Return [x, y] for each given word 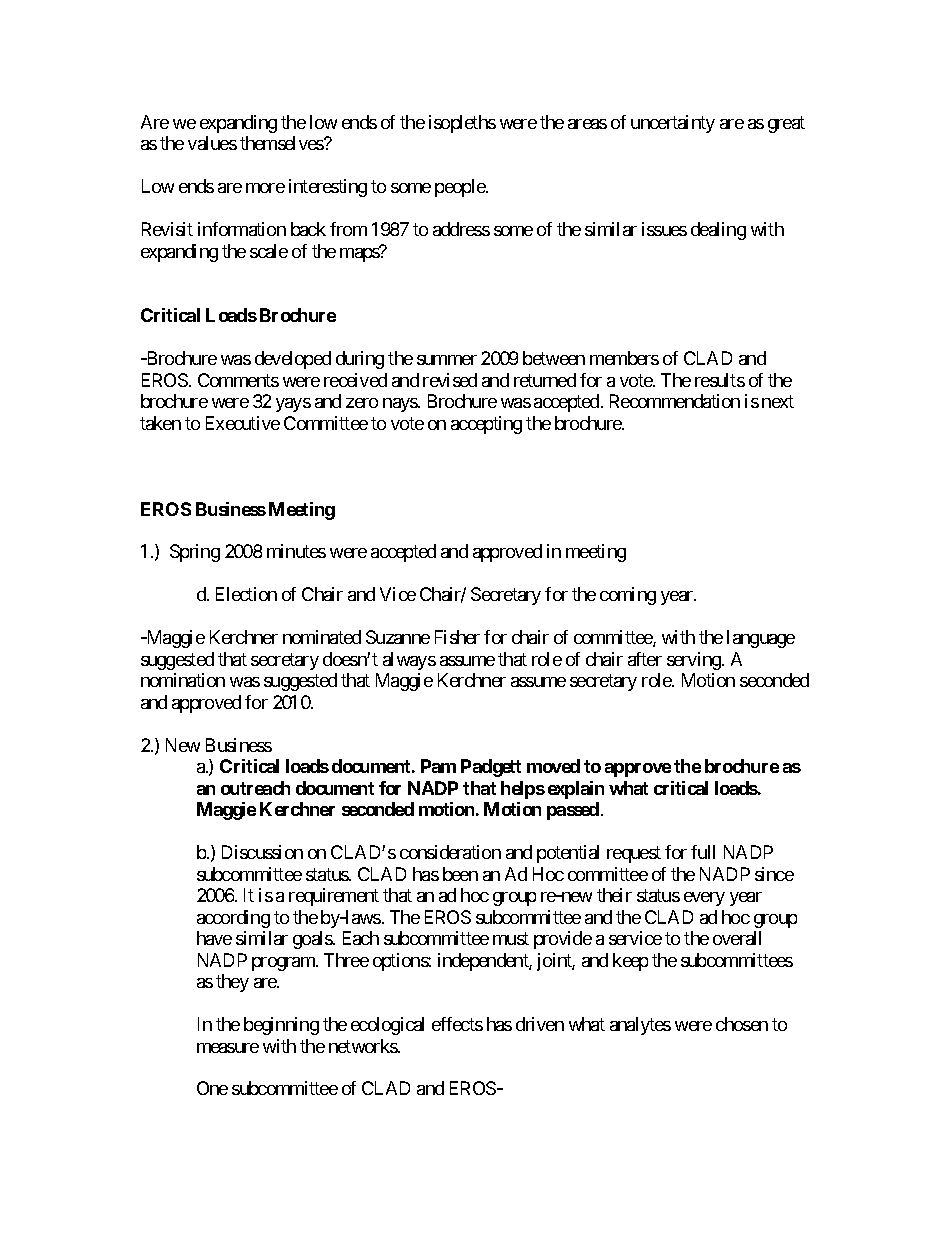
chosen [742, 1024]
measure [228, 1048]
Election [246, 594]
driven [540, 1024]
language [761, 639]
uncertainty [673, 124]
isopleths [462, 124]
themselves [282, 143]
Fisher [457, 637]
